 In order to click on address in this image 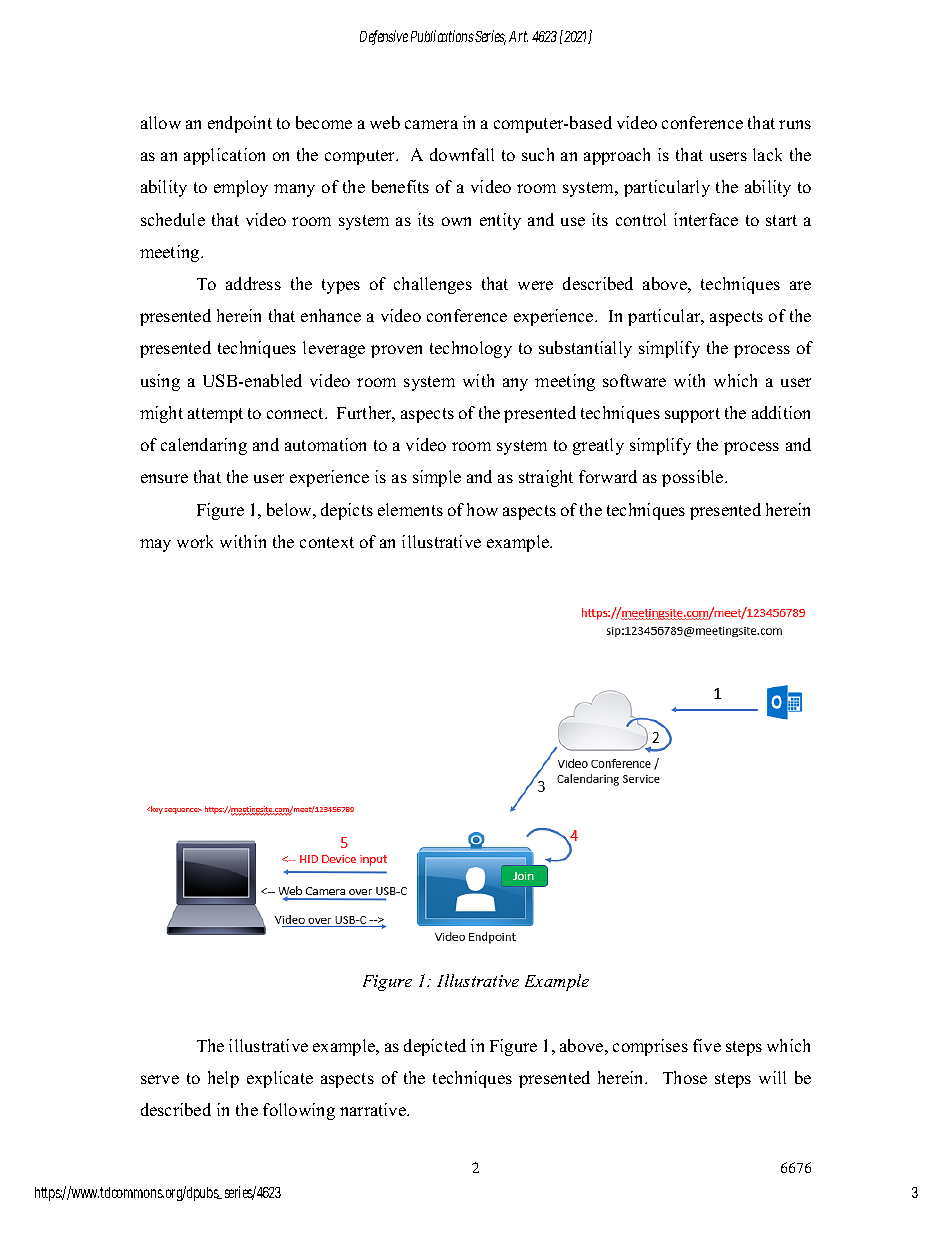, I will do `click(253, 283)`.
